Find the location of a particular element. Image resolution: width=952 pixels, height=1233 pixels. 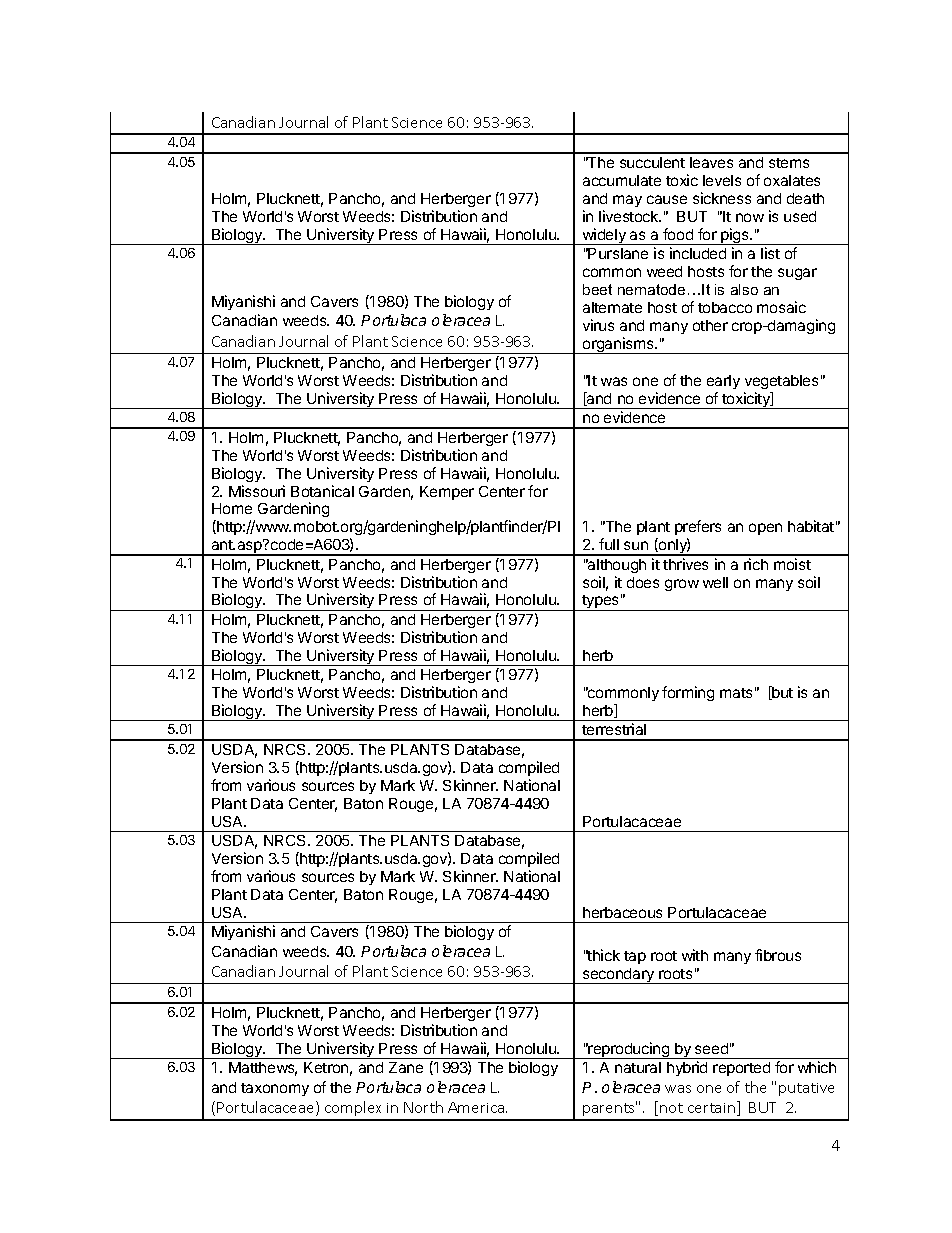

taxonomy is located at coordinates (275, 1089).
